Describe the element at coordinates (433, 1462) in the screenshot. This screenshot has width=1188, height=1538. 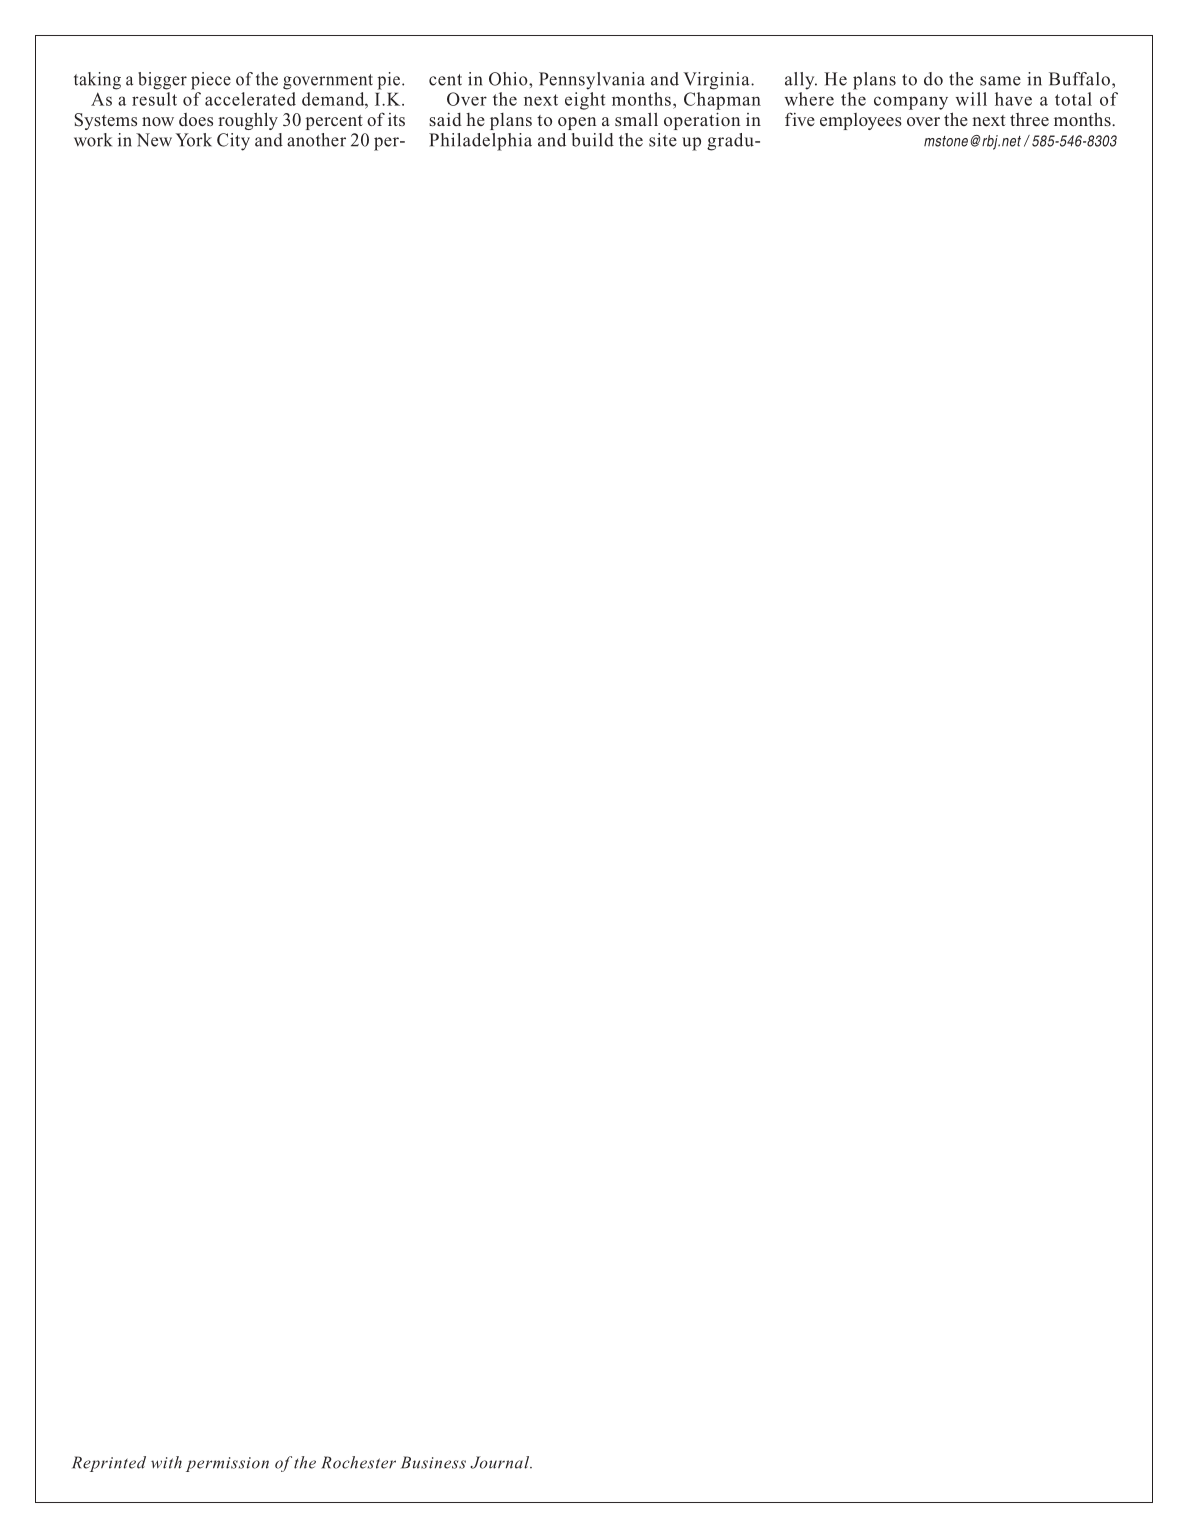
I see `Business` at that location.
